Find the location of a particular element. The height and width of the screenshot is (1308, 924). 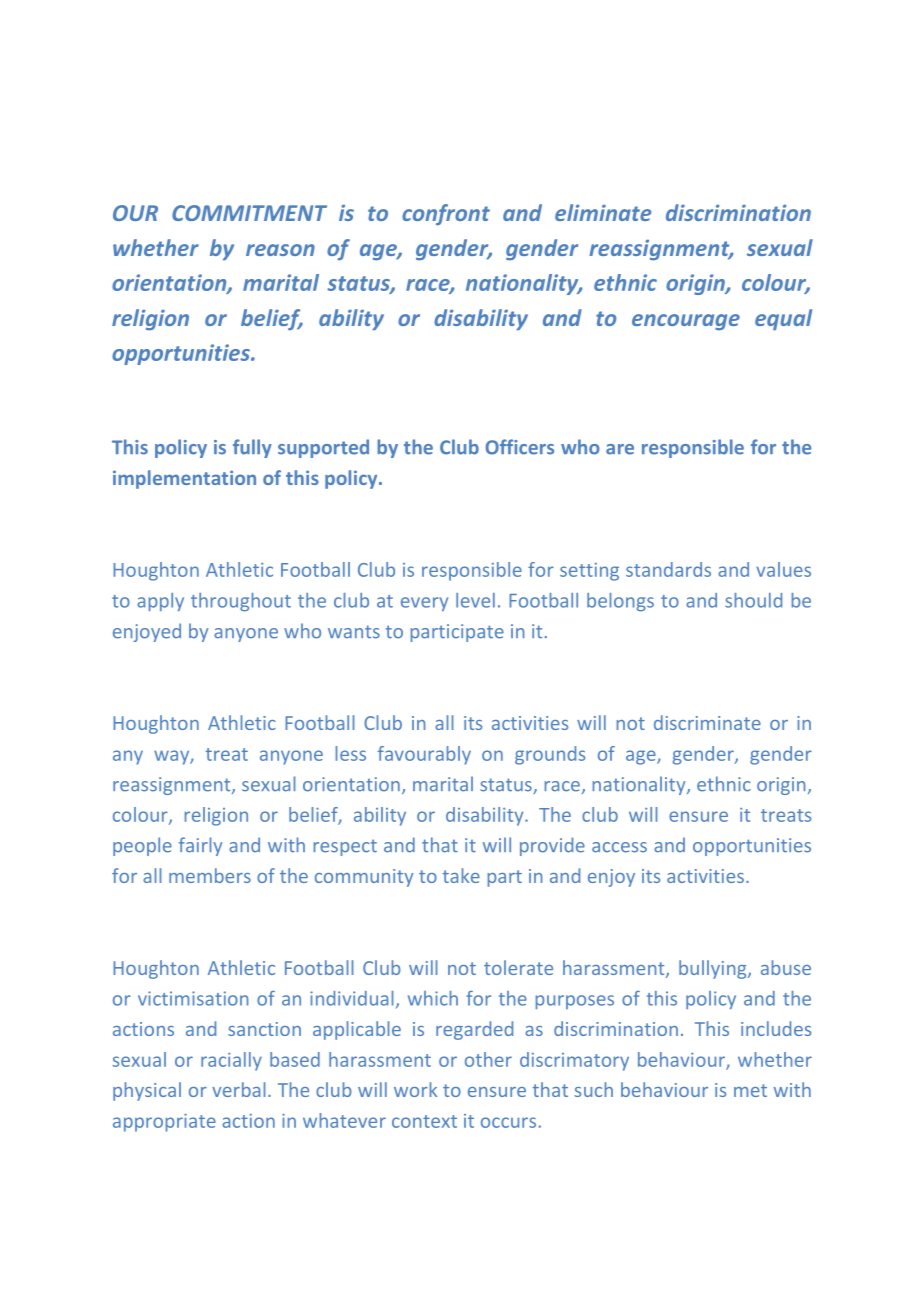

level is located at coordinates (475, 600).
